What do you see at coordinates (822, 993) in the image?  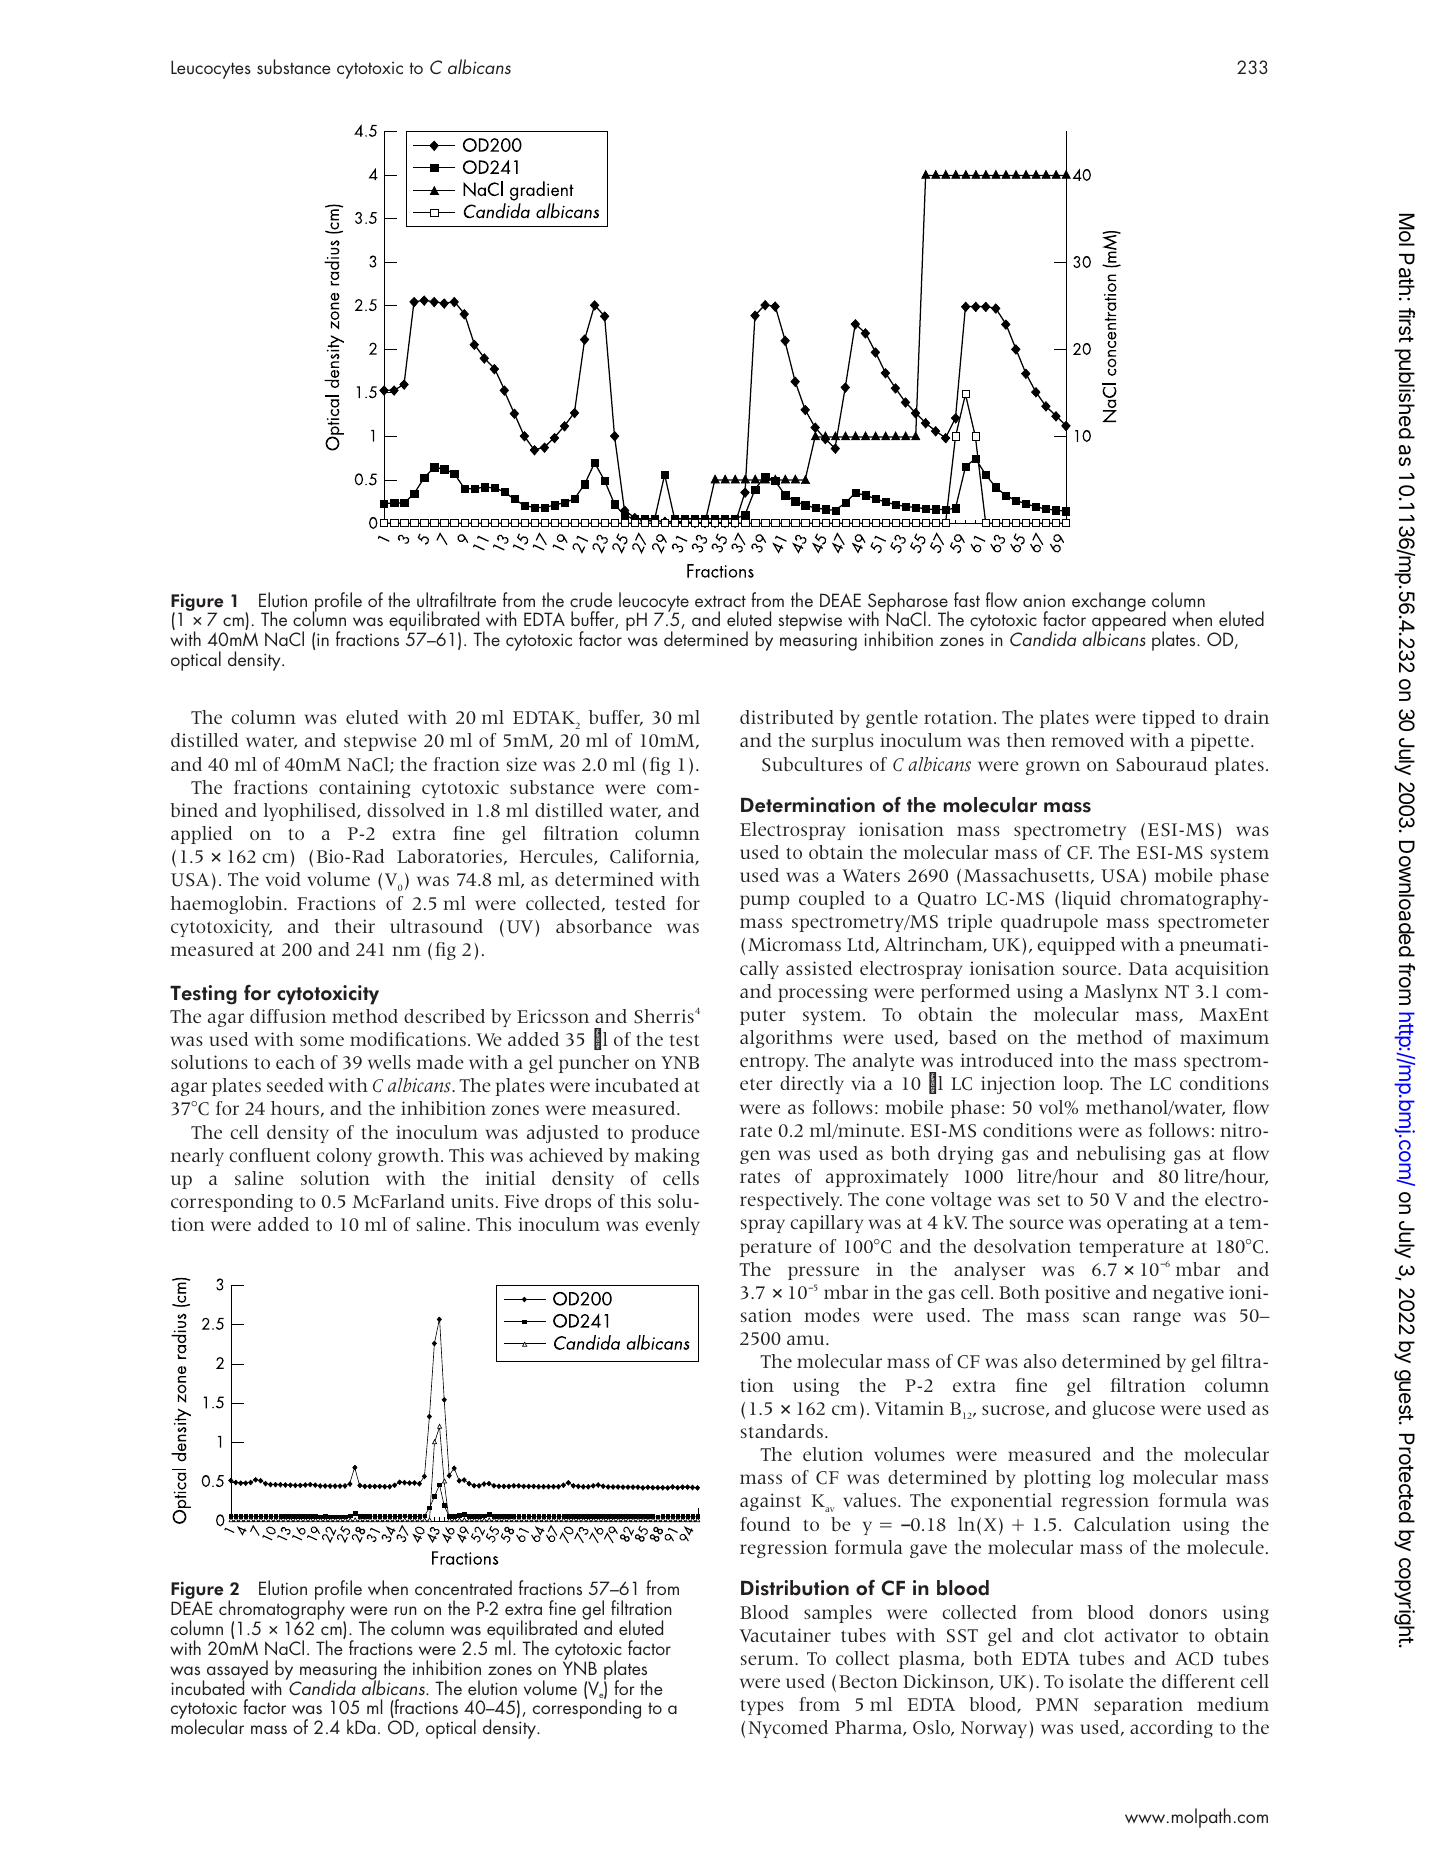 I see `processing` at bounding box center [822, 993].
